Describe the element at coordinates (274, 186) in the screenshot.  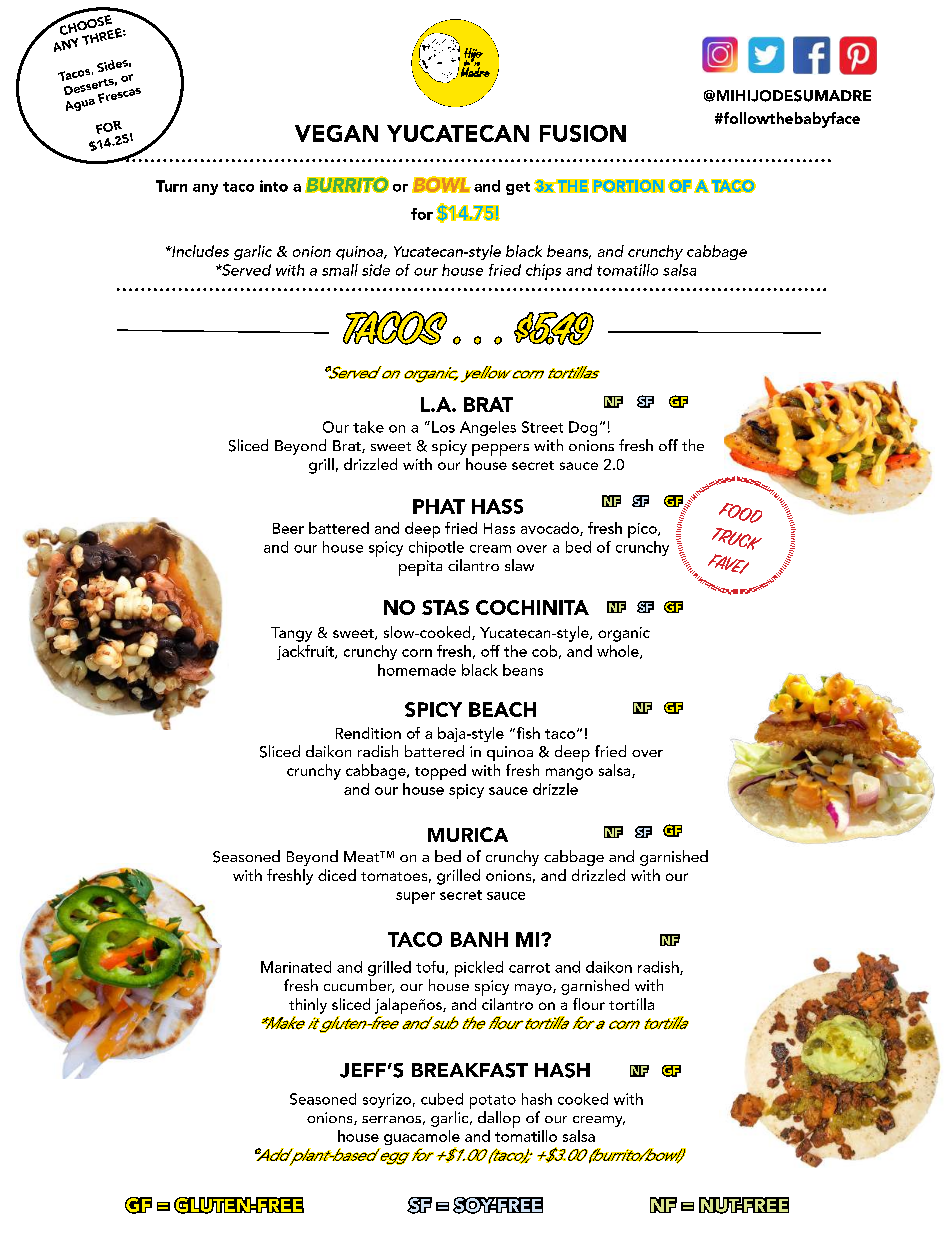
I see `into` at that location.
